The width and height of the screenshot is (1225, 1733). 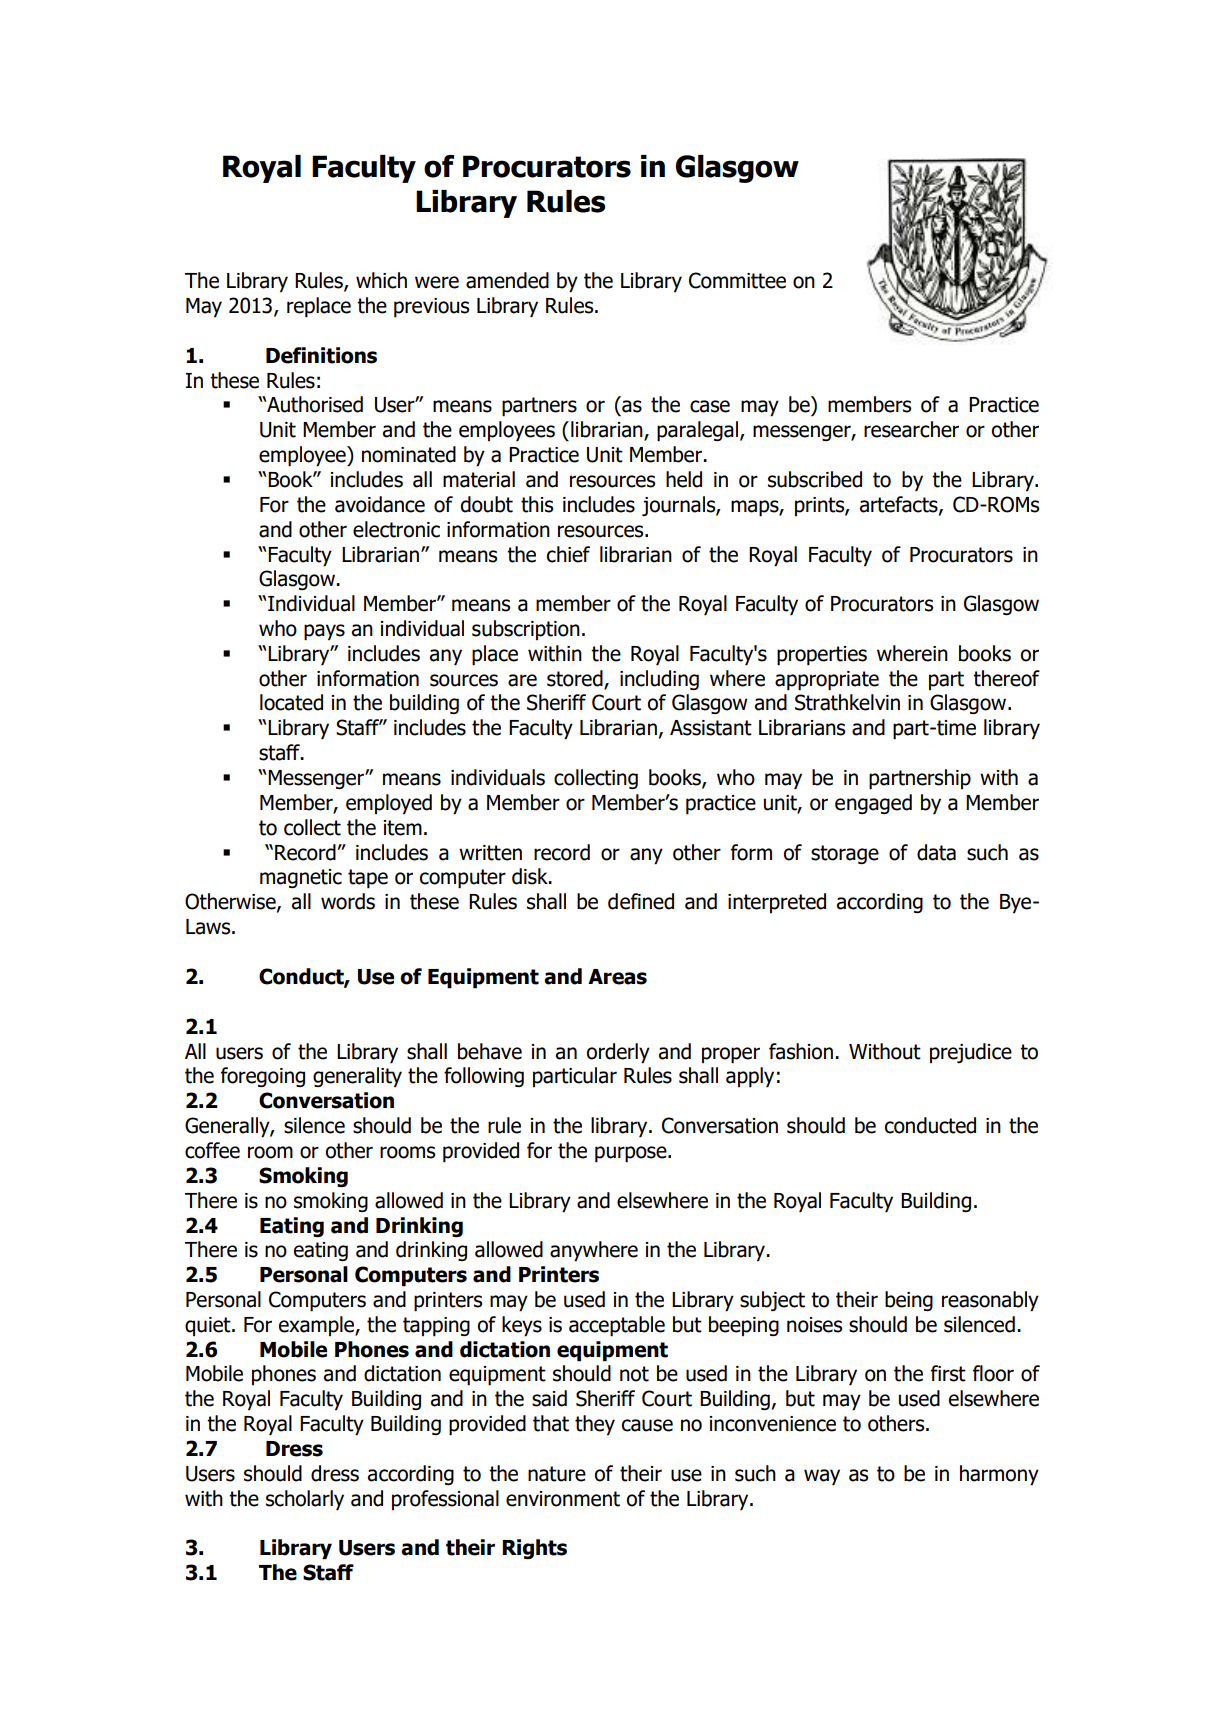 What do you see at coordinates (971, 1053) in the screenshot?
I see `prejudice` at bounding box center [971, 1053].
